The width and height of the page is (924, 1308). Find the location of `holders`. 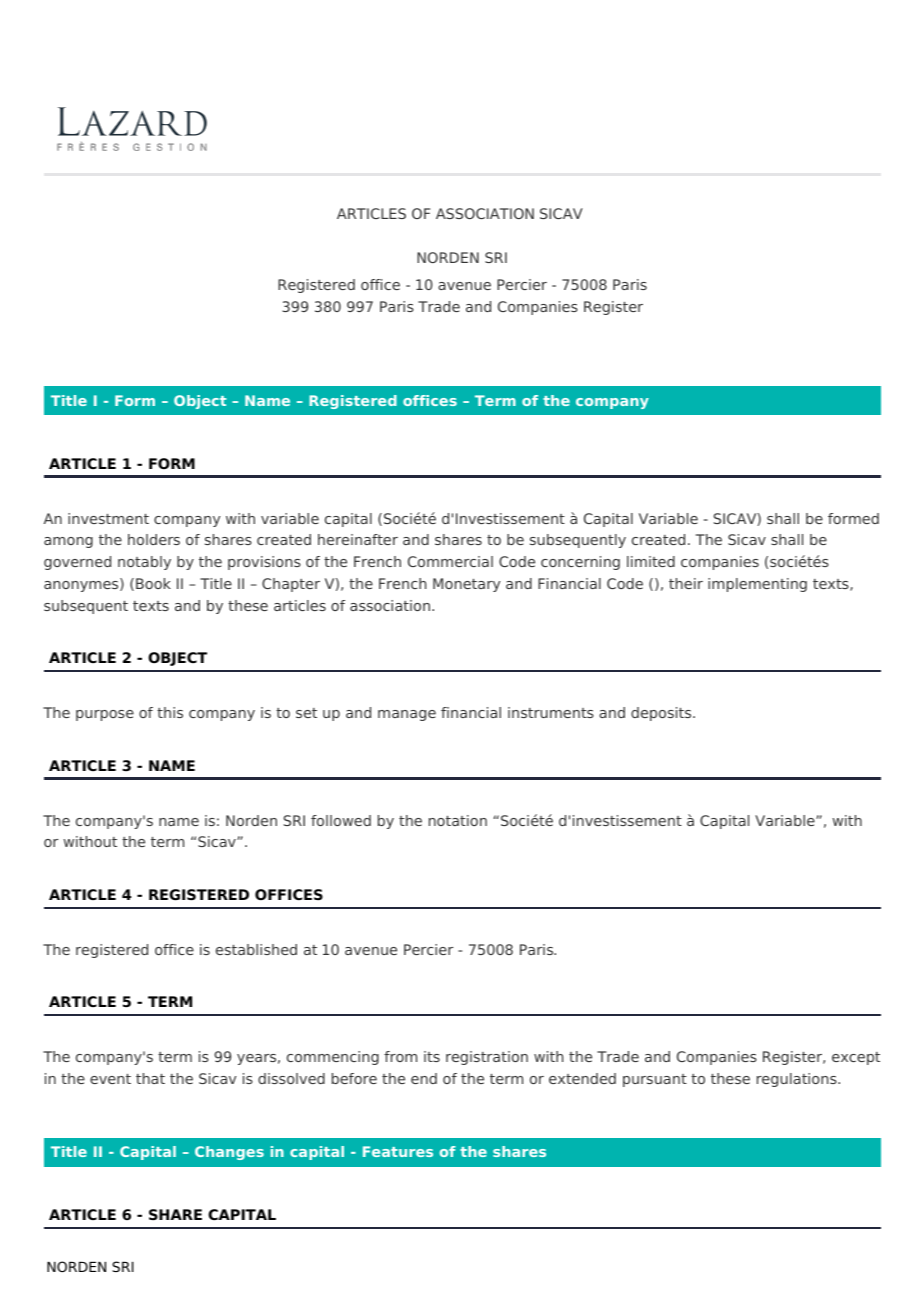

holders is located at coordinates (154, 539).
